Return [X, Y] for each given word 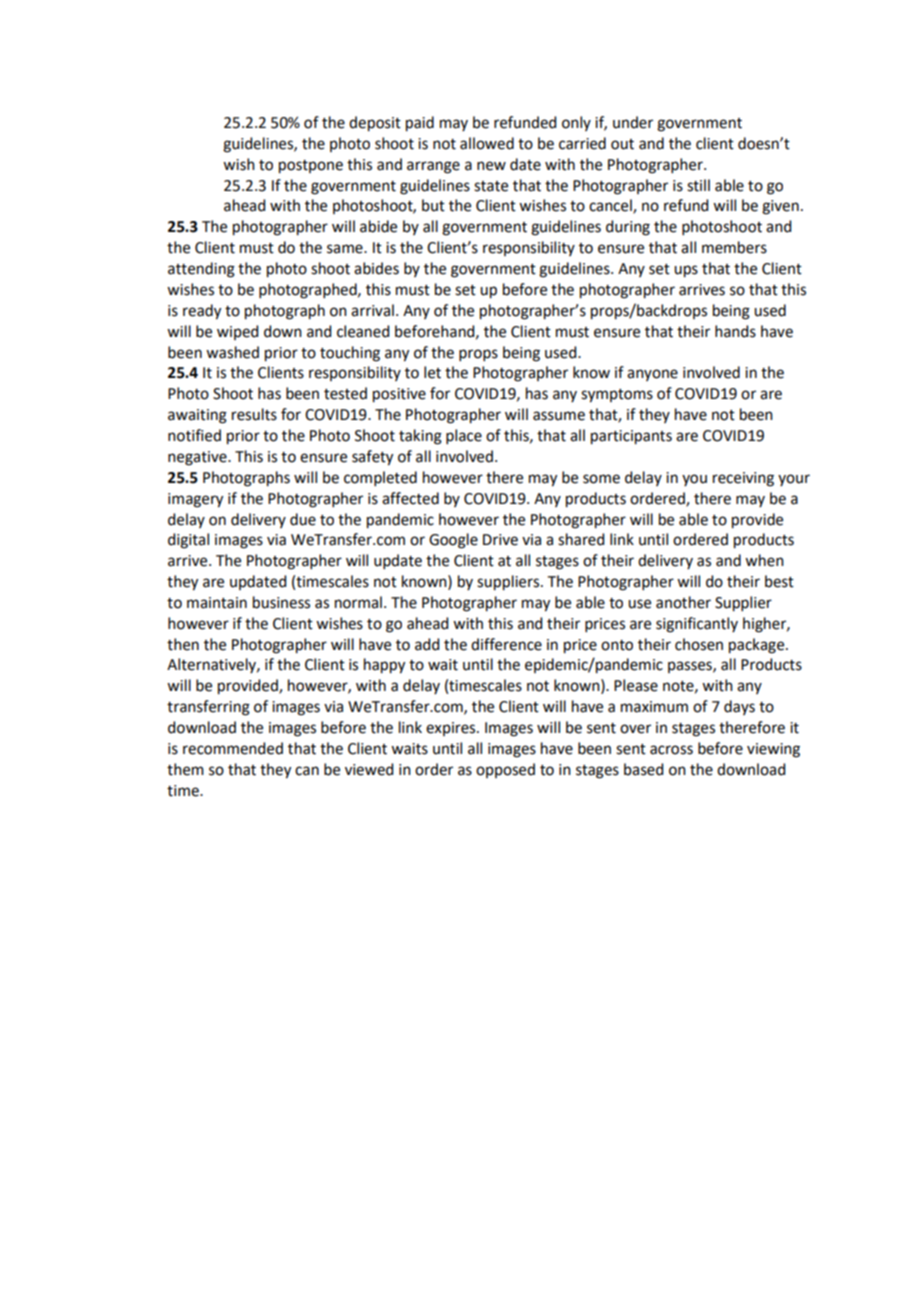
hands [735, 331]
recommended [233, 748]
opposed [505, 770]
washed [232, 352]
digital [188, 541]
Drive [500, 540]
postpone [311, 167]
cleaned [363, 331]
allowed [487, 143]
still [698, 185]
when [764, 560]
